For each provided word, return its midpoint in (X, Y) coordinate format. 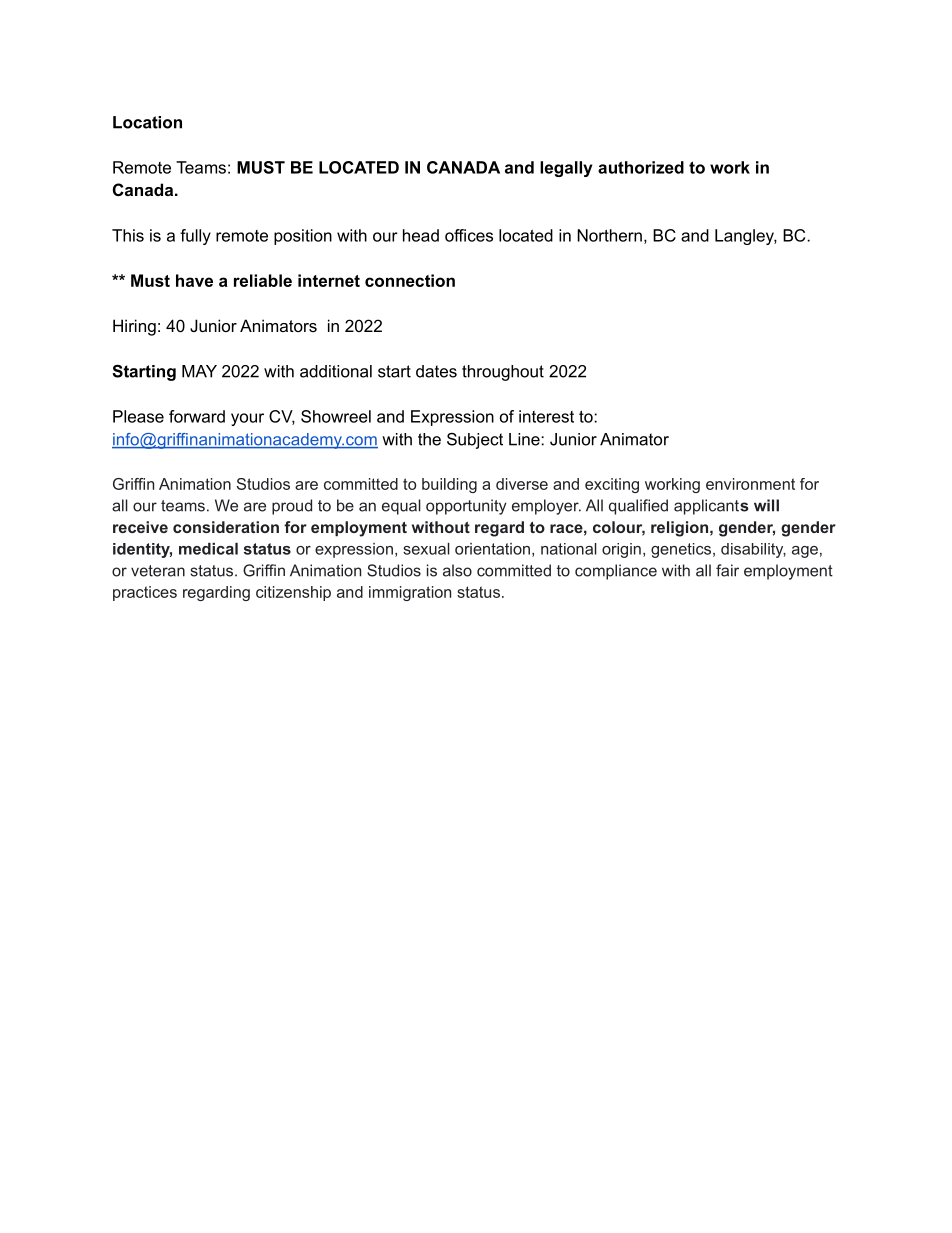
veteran (158, 571)
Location (147, 122)
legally (566, 169)
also (457, 570)
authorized (641, 167)
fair (727, 570)
